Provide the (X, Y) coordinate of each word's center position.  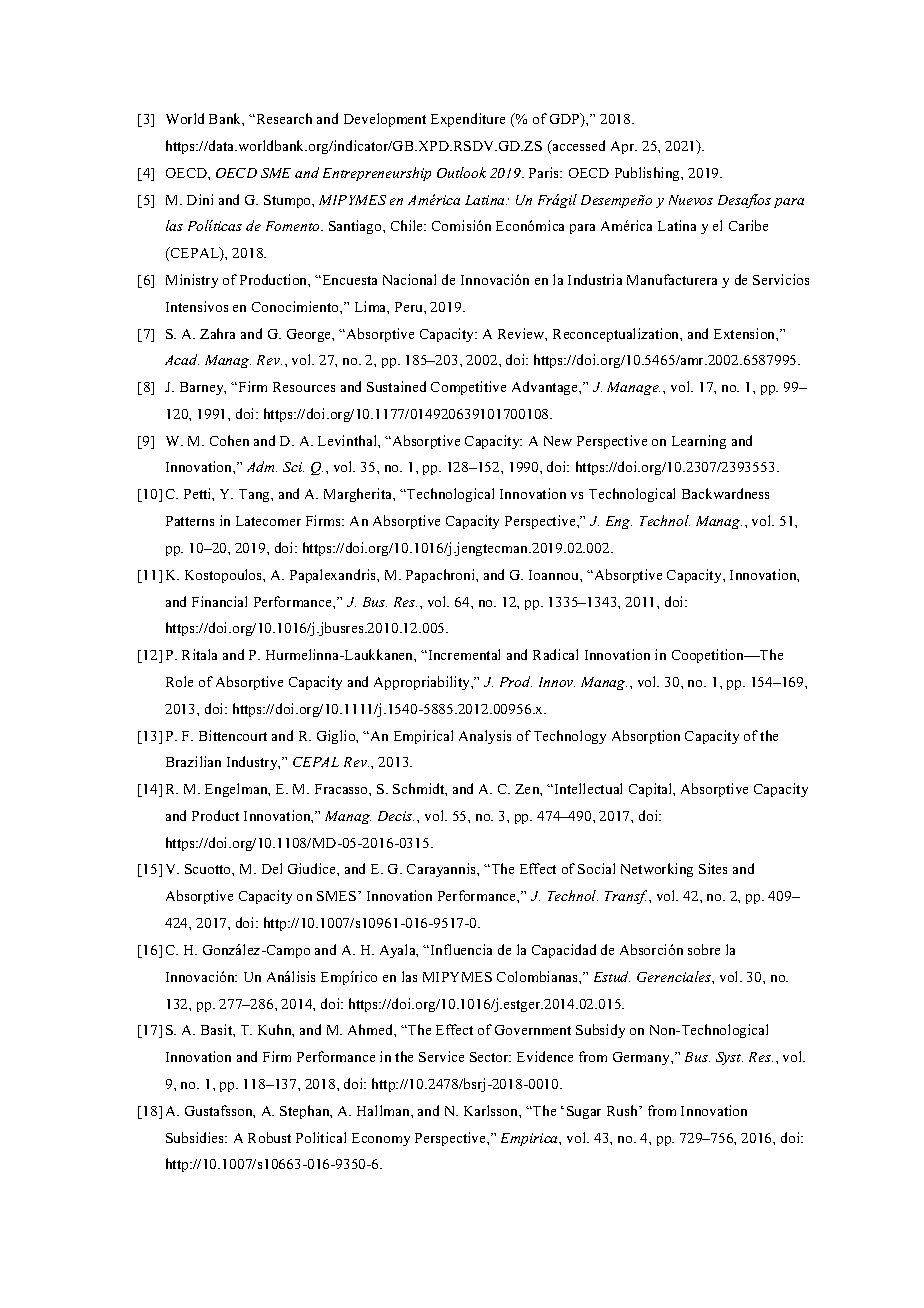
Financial (219, 601)
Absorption (646, 737)
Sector (490, 1057)
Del (272, 868)
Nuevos (691, 200)
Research (283, 118)
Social (596, 868)
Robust (269, 1137)
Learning (699, 442)
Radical (555, 654)
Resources (304, 387)
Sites (713, 868)
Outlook (461, 172)
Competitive (468, 388)
